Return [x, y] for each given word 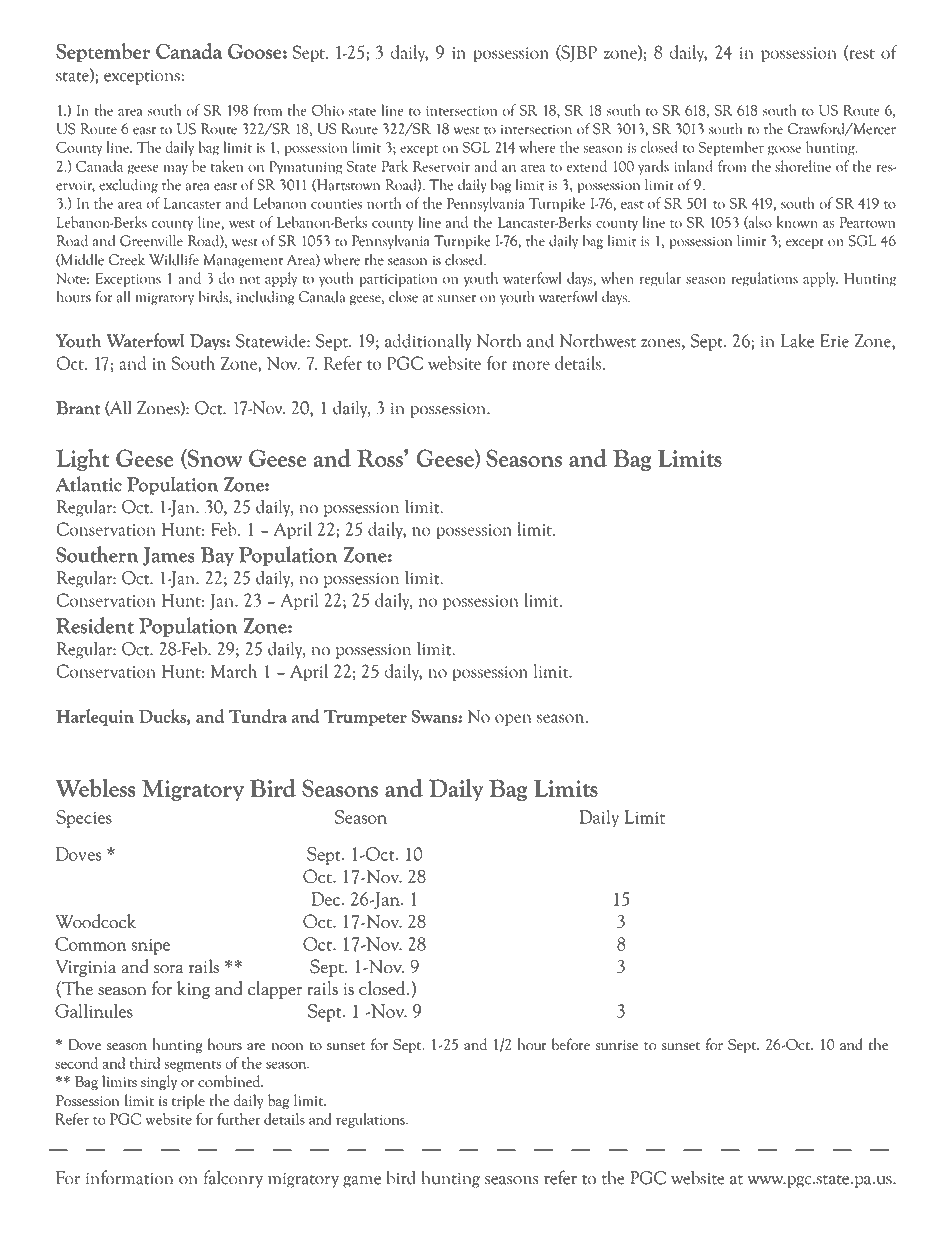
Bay [217, 556]
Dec [327, 899]
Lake [797, 340]
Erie [834, 341]
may [176, 170]
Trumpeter [365, 718]
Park [395, 166]
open [513, 720]
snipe [150, 947]
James [169, 556]
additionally [428, 342]
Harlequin [95, 717]
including [266, 298]
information [129, 1177]
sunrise [617, 1045]
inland [693, 166]
